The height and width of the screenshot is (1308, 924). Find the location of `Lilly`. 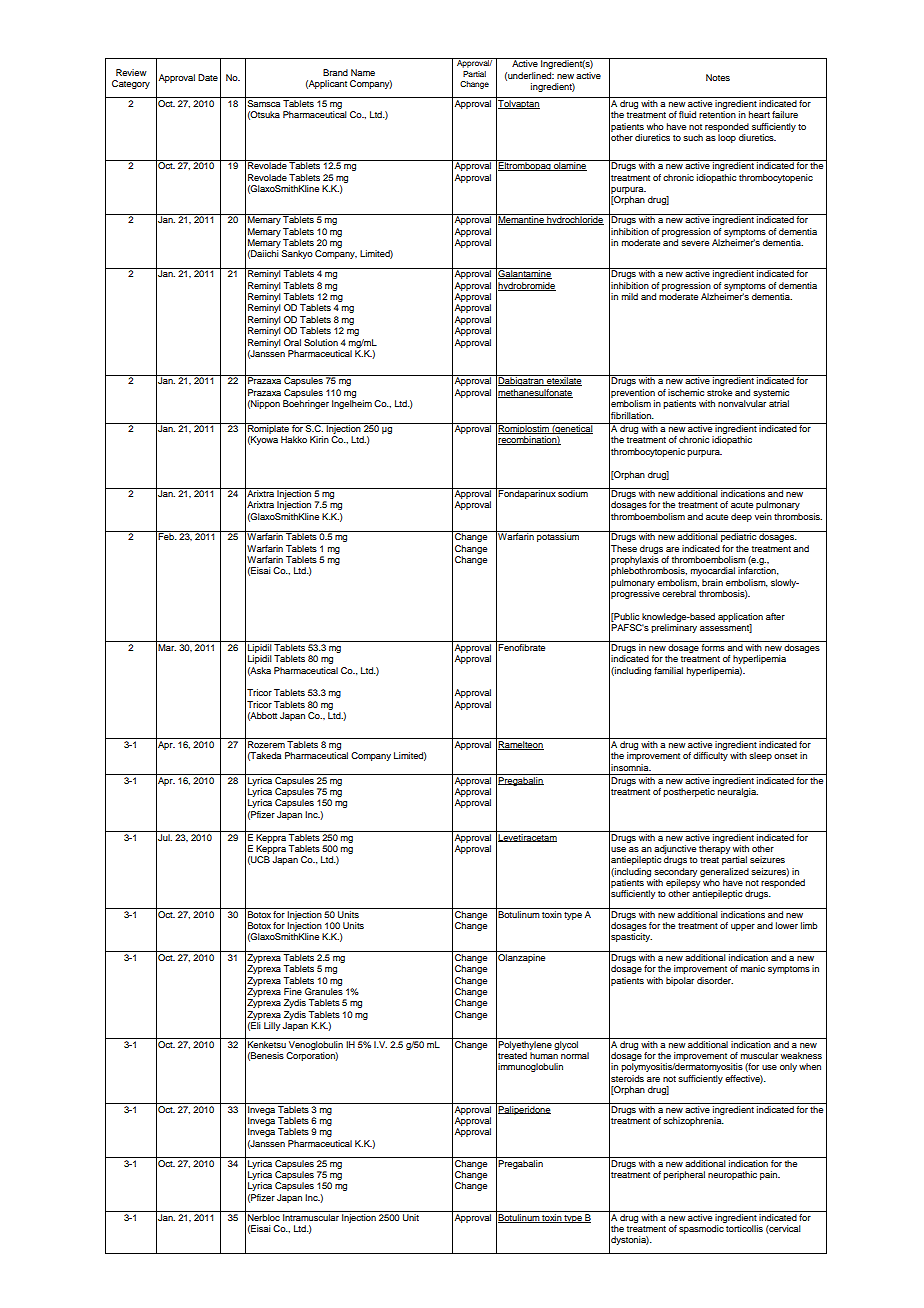

Lilly is located at coordinates (272, 1026).
